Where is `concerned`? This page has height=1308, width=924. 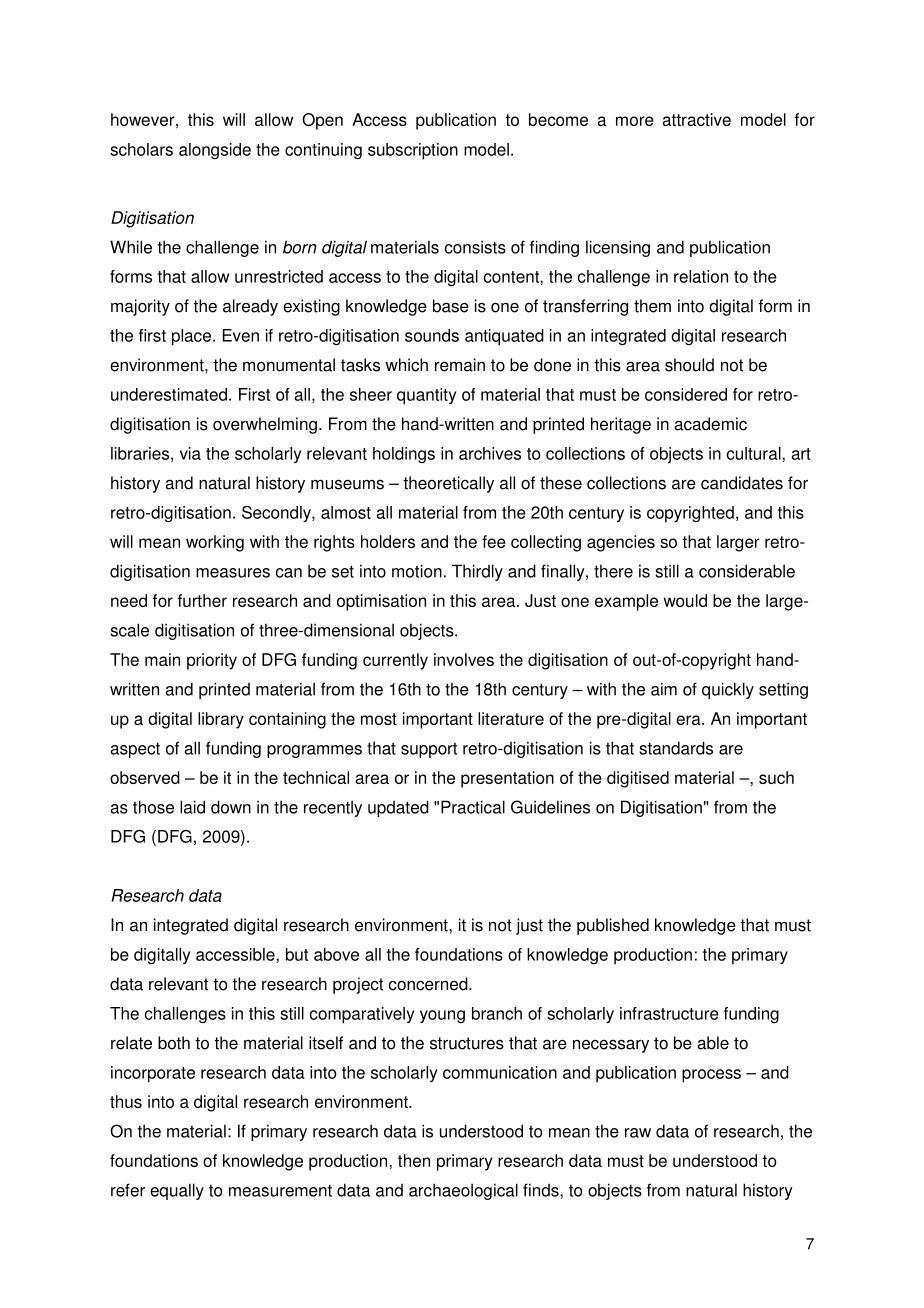
concerned is located at coordinates (429, 984).
